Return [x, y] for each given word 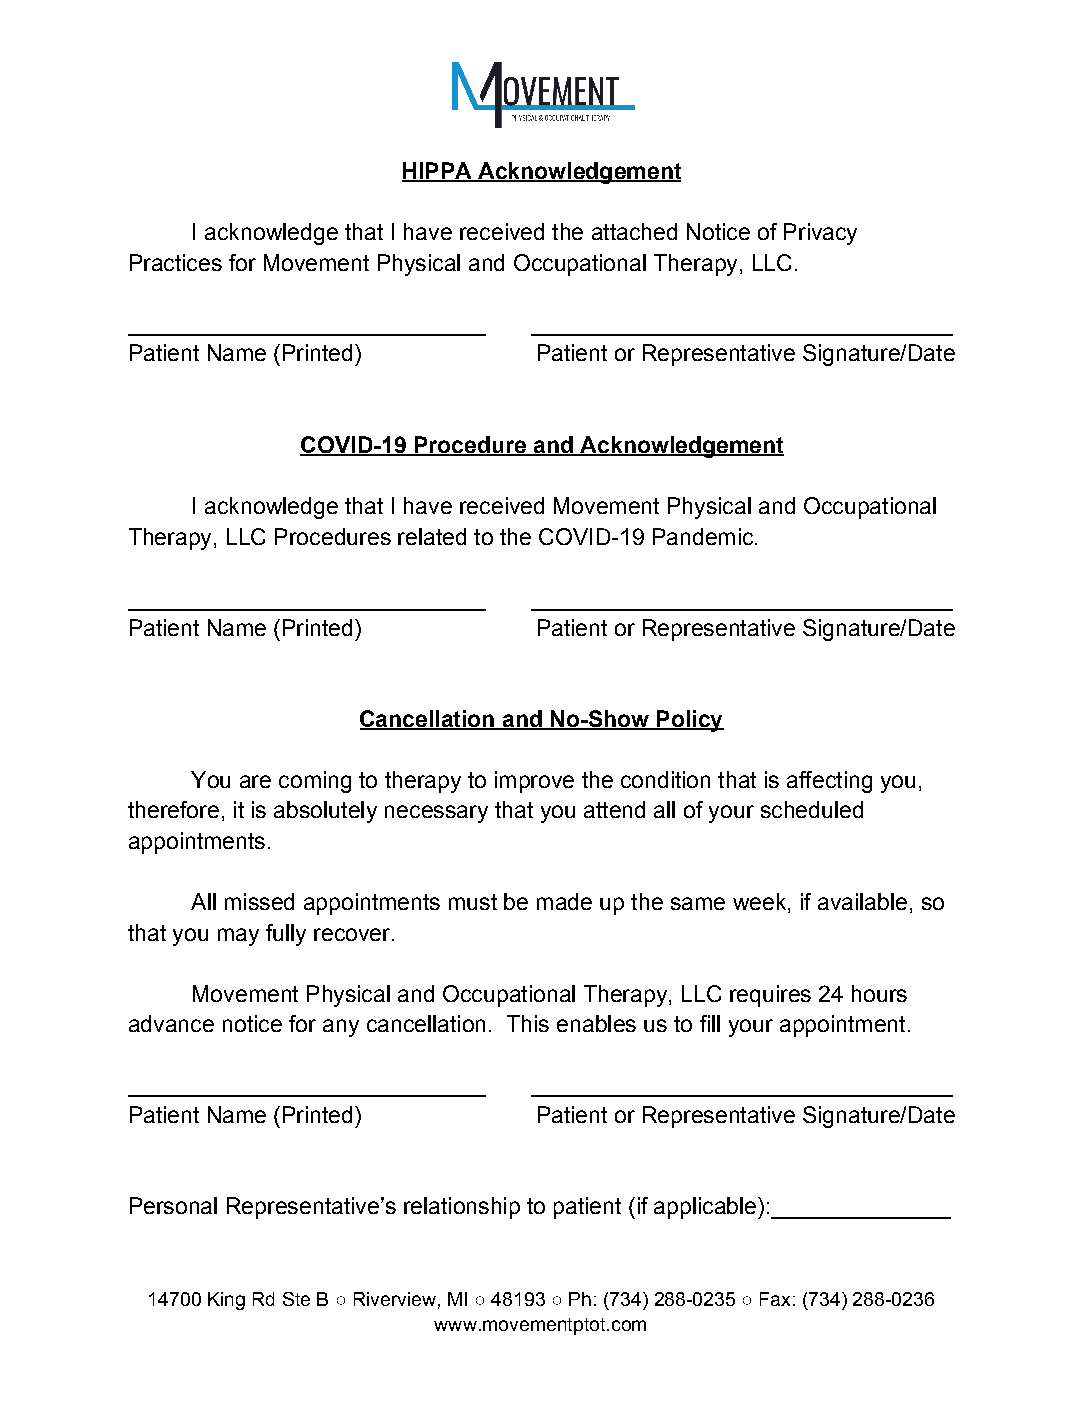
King [226, 1301]
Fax [775, 1299]
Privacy [820, 234]
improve [534, 782]
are [255, 781]
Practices [176, 262]
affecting [829, 782]
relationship [462, 1208]
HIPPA [438, 172]
